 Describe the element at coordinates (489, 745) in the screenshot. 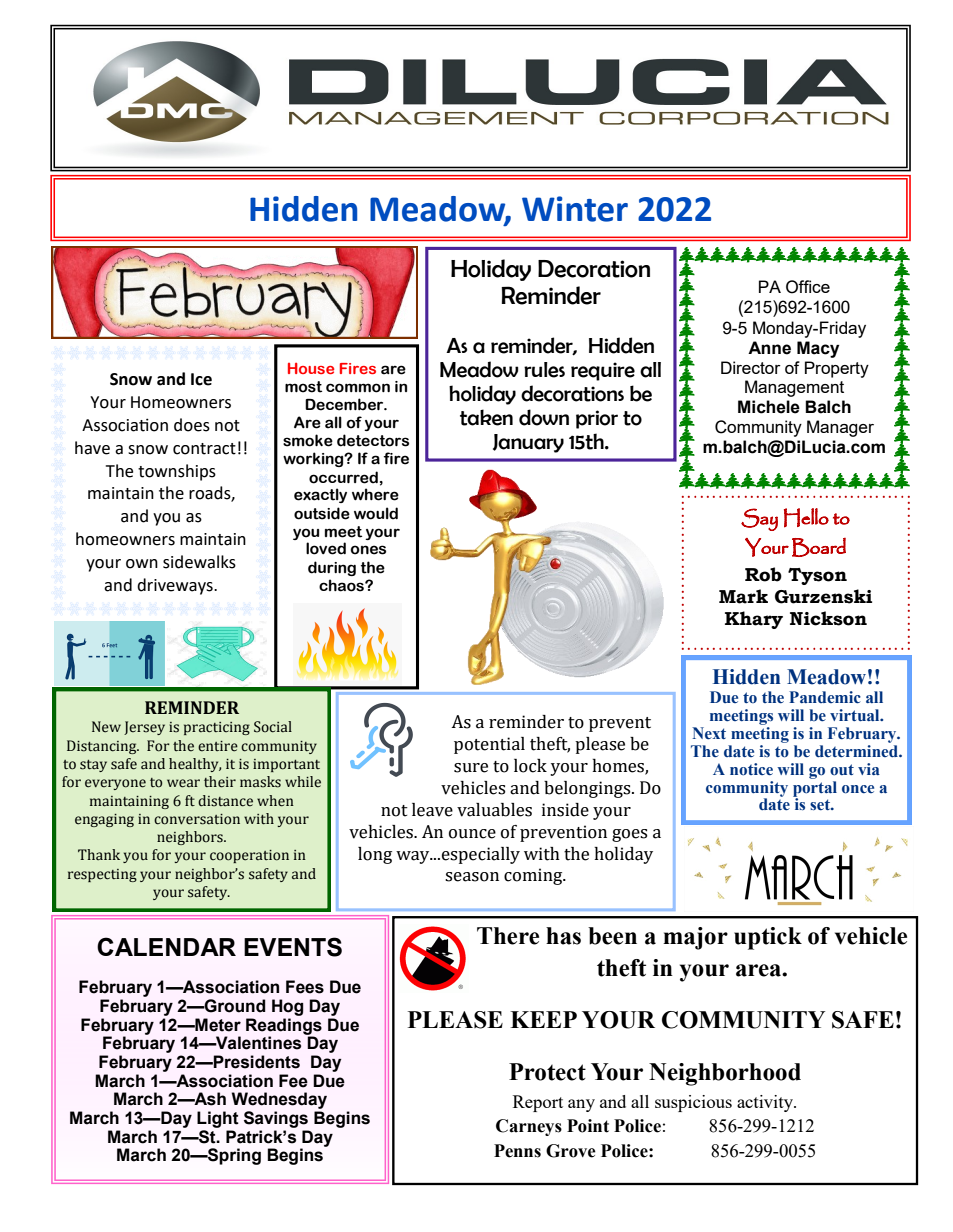

I see `potential` at that location.
